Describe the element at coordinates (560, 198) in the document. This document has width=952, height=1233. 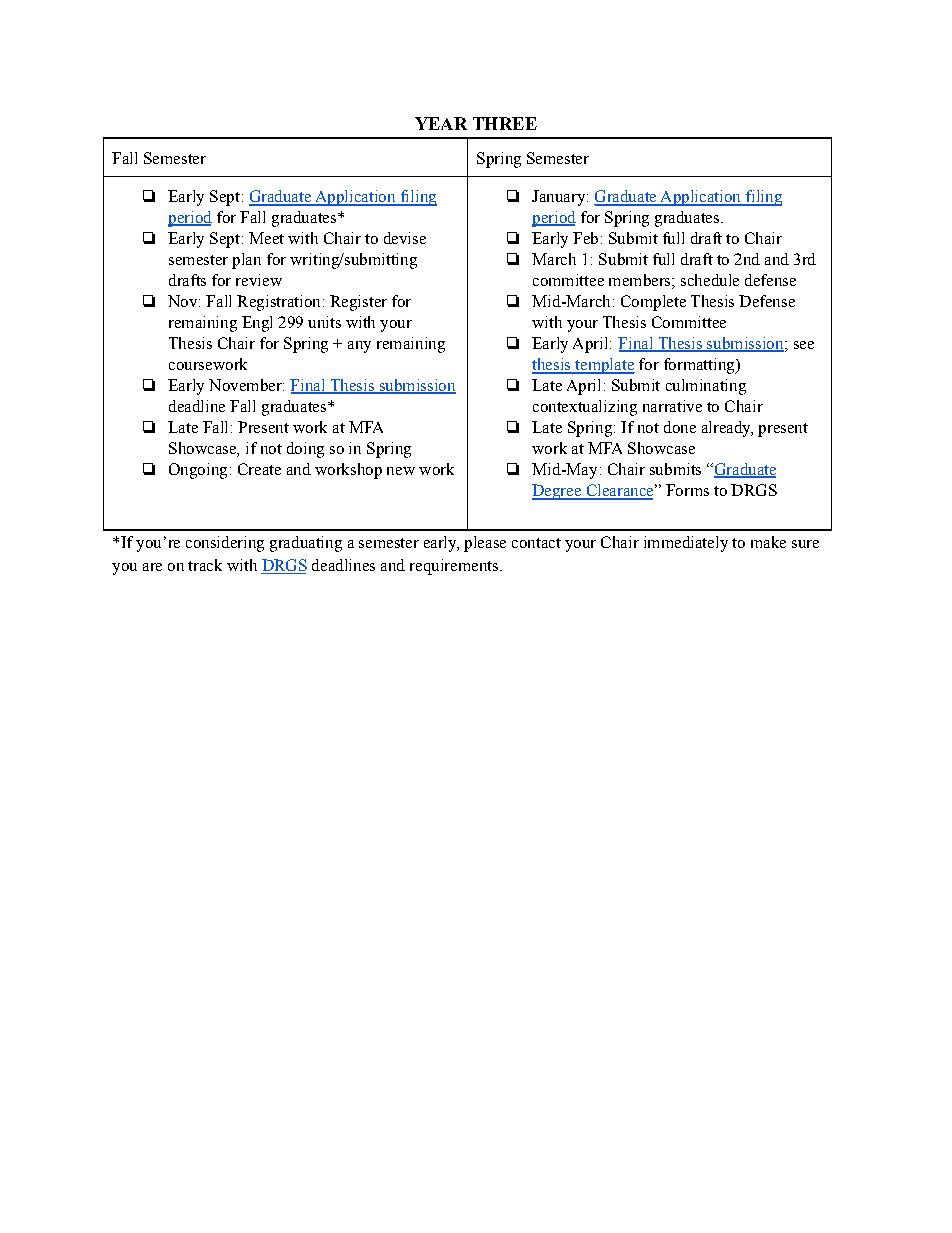
I see `January` at that location.
